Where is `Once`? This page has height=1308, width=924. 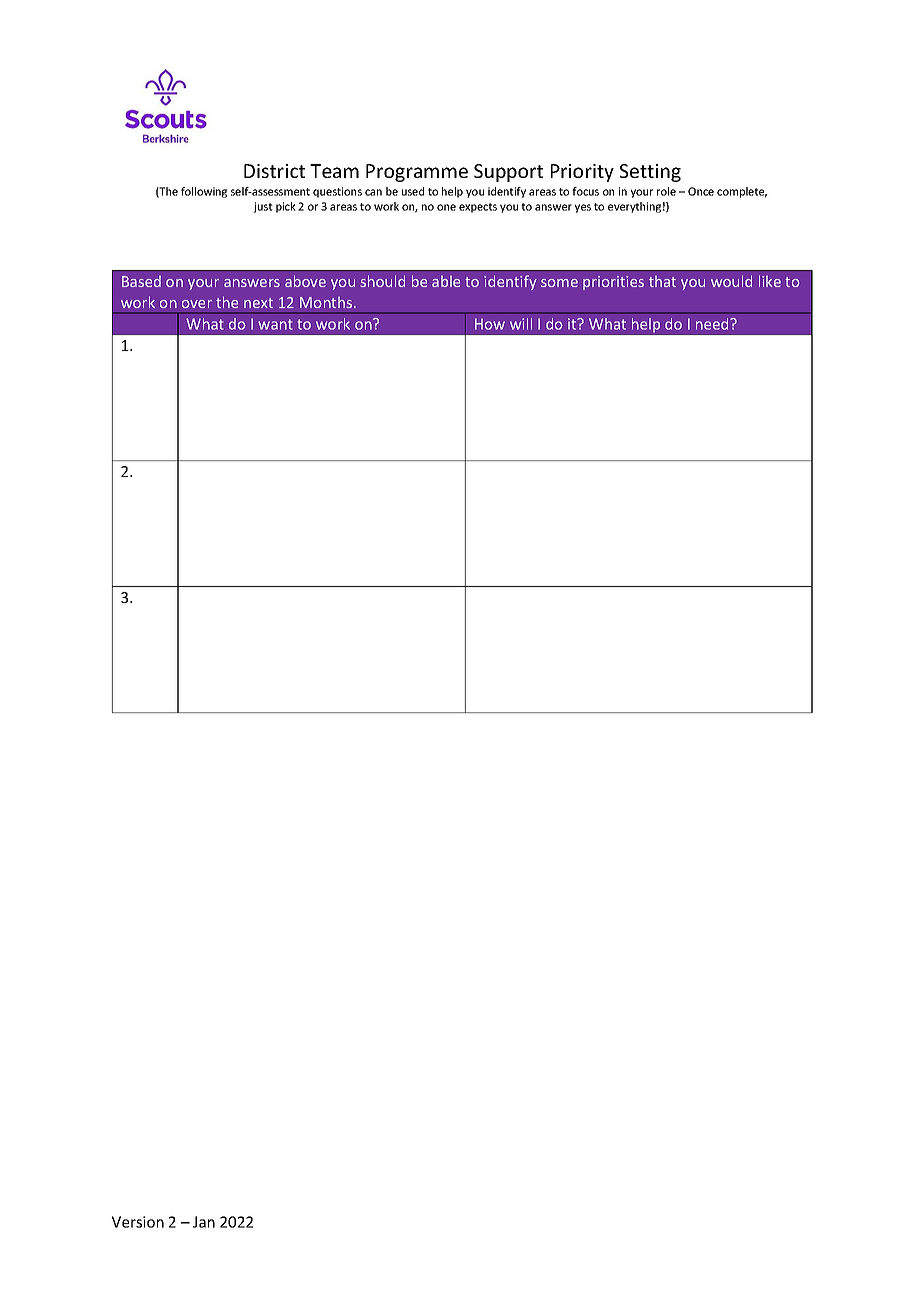 Once is located at coordinates (701, 191).
